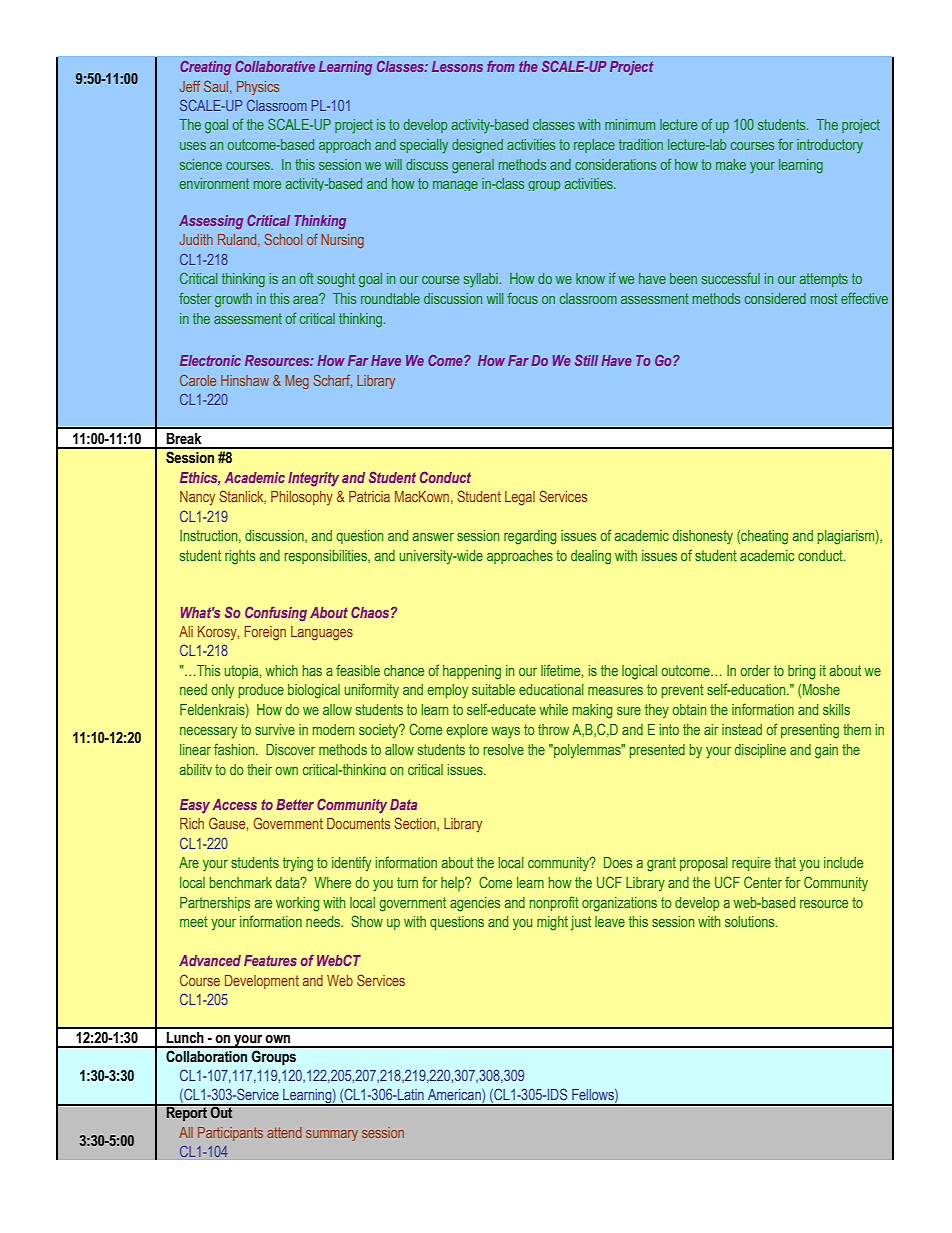 The width and height of the page is (952, 1233). Describe the element at coordinates (284, 1132) in the page. I see `attend` at that location.
